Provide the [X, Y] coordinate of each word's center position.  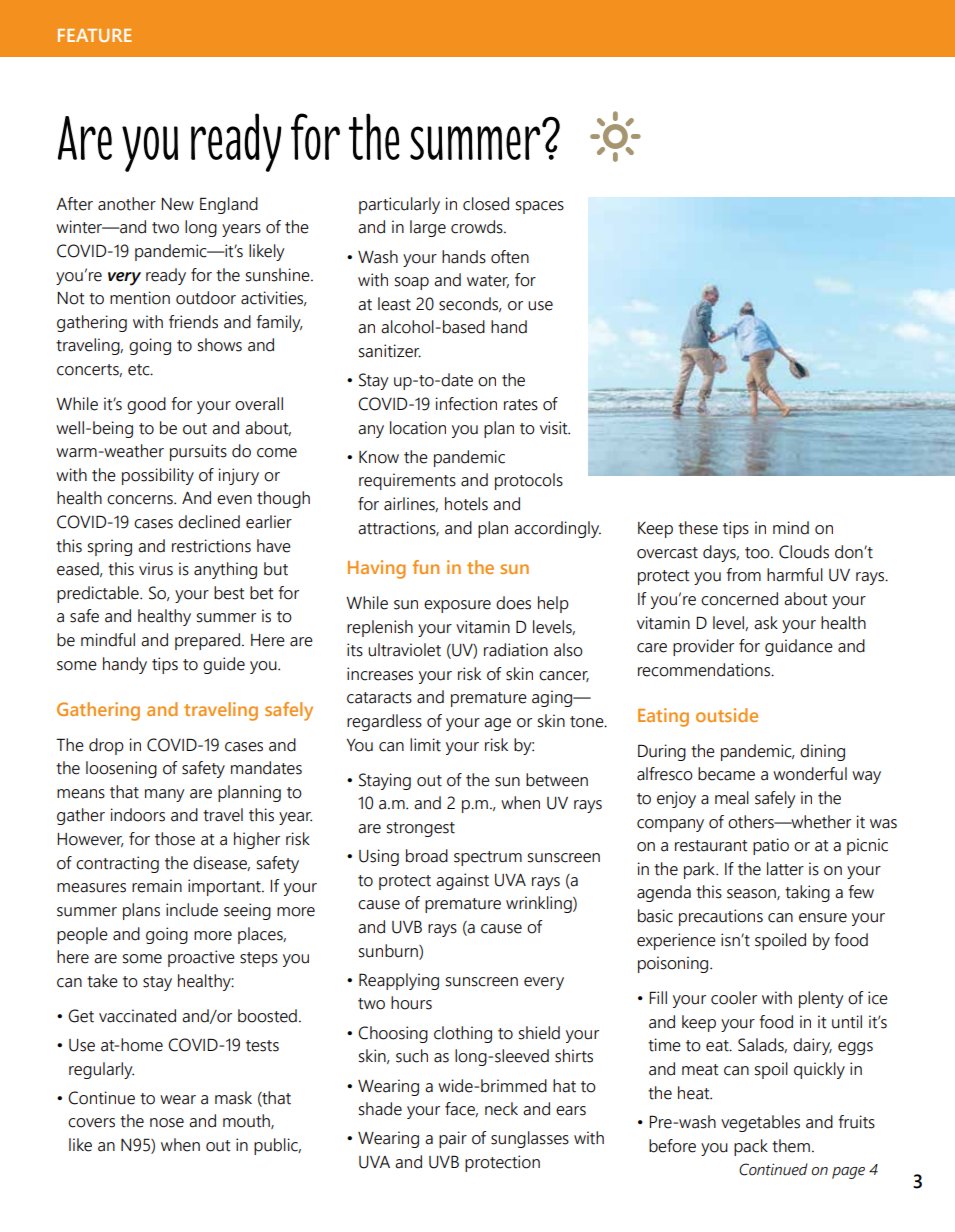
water [488, 281]
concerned [739, 599]
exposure [457, 606]
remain [157, 886]
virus [156, 569]
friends [193, 322]
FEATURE [95, 35]
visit [555, 428]
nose [167, 1123]
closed [486, 204]
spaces [540, 207]
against [462, 881]
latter [785, 869]
